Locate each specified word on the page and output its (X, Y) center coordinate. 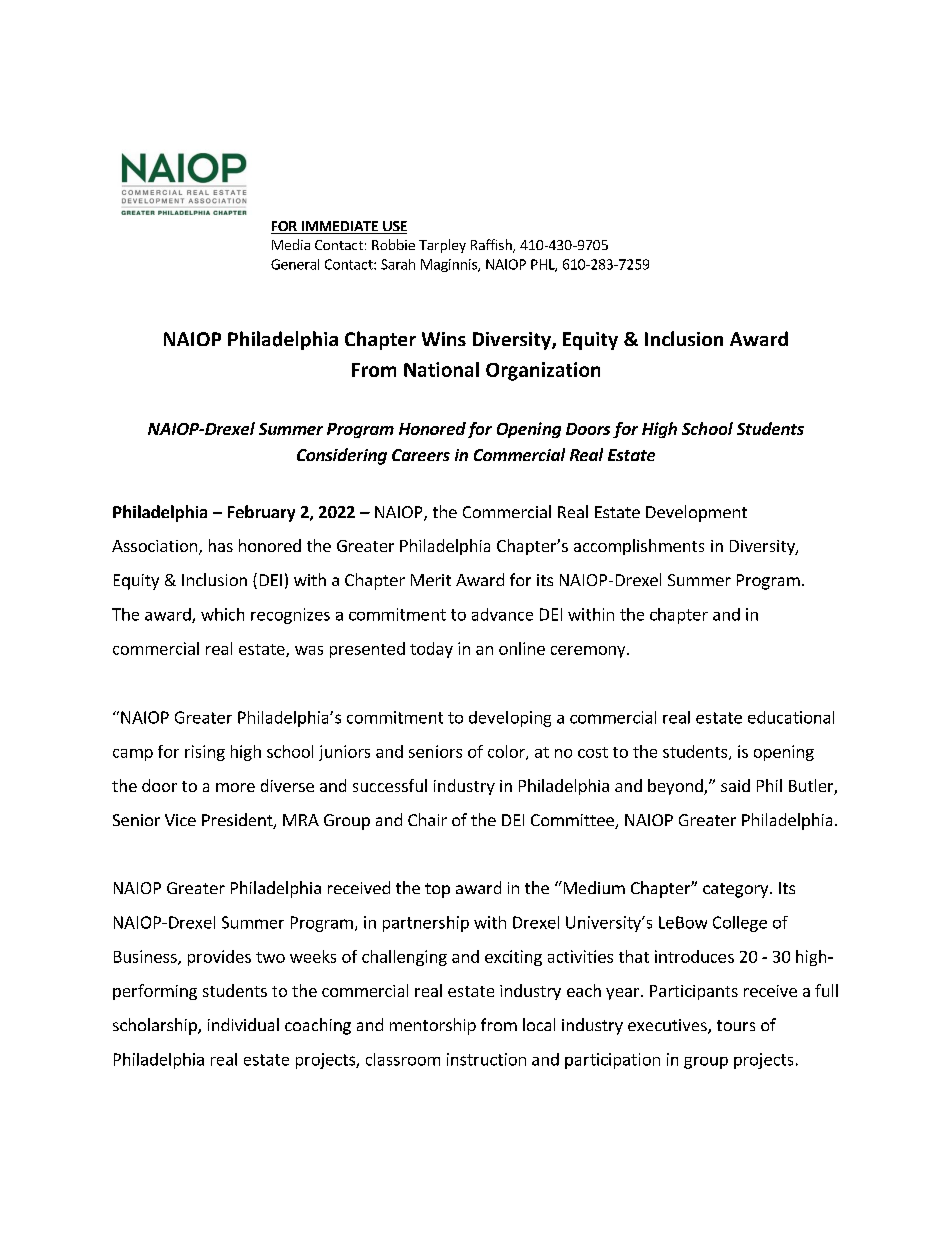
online (522, 648)
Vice (180, 820)
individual (243, 1024)
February (261, 513)
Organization (543, 371)
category (737, 890)
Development (696, 513)
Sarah (398, 264)
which (222, 614)
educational (791, 717)
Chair (427, 819)
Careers (421, 455)
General (295, 264)
